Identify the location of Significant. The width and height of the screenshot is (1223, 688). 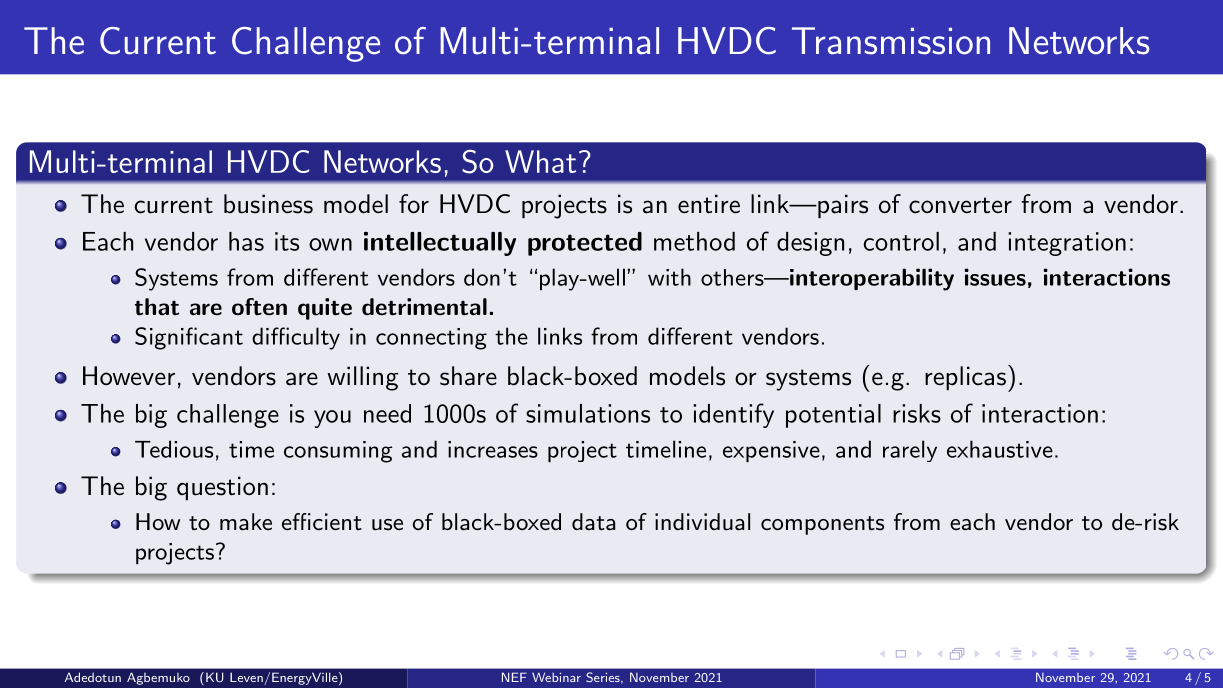
(189, 338).
